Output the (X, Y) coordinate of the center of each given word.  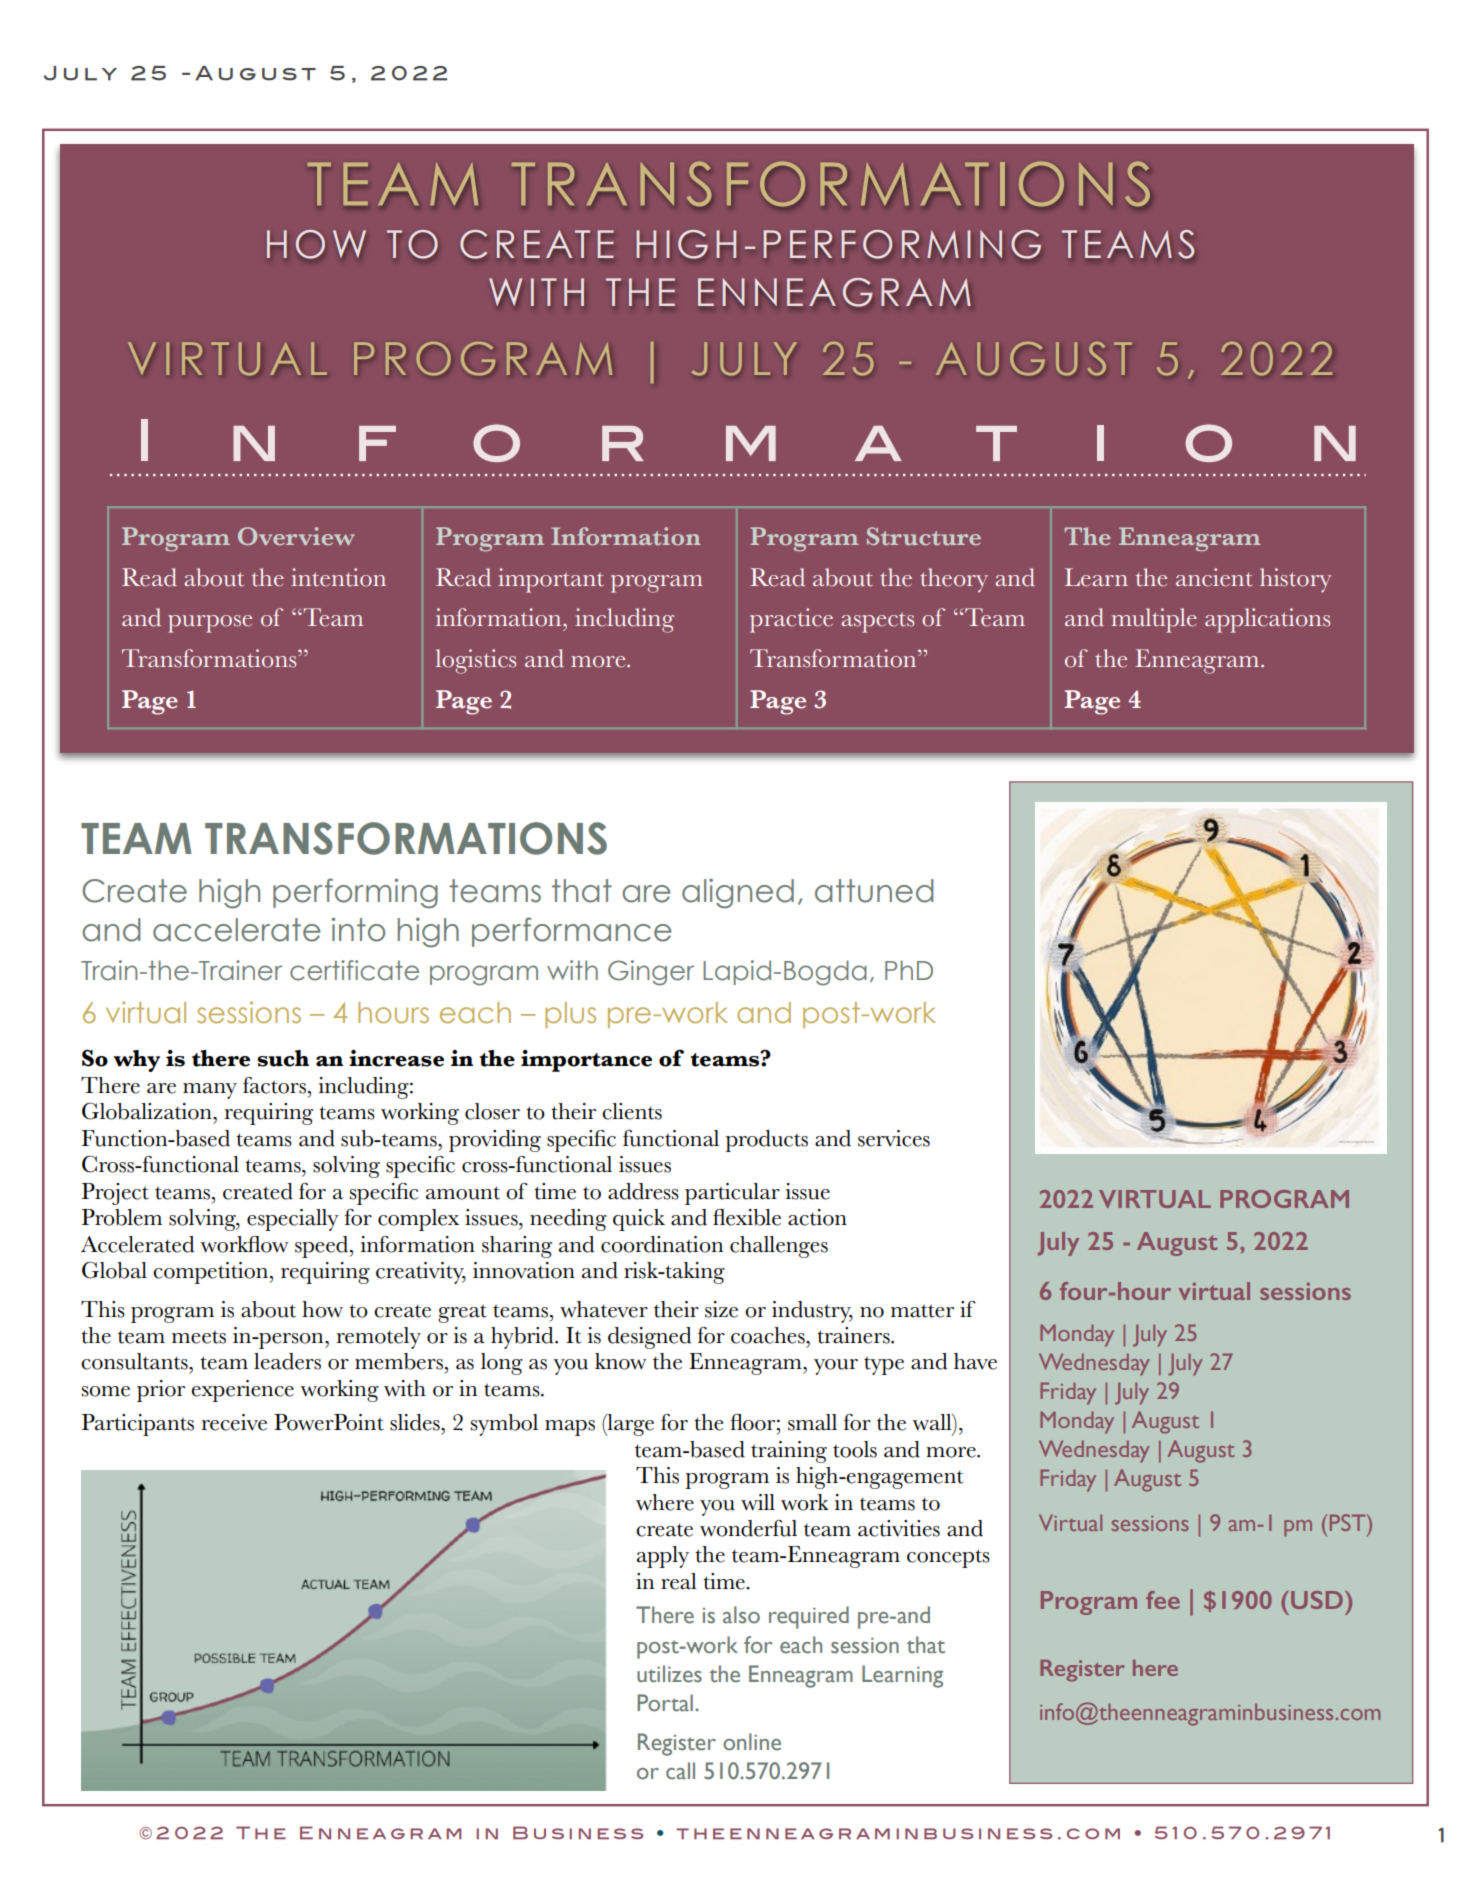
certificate (354, 970)
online (752, 1742)
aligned (738, 893)
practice (791, 620)
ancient (1214, 577)
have (975, 1361)
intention (338, 577)
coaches (769, 1335)
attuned (874, 891)
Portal (666, 1703)
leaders (287, 1361)
